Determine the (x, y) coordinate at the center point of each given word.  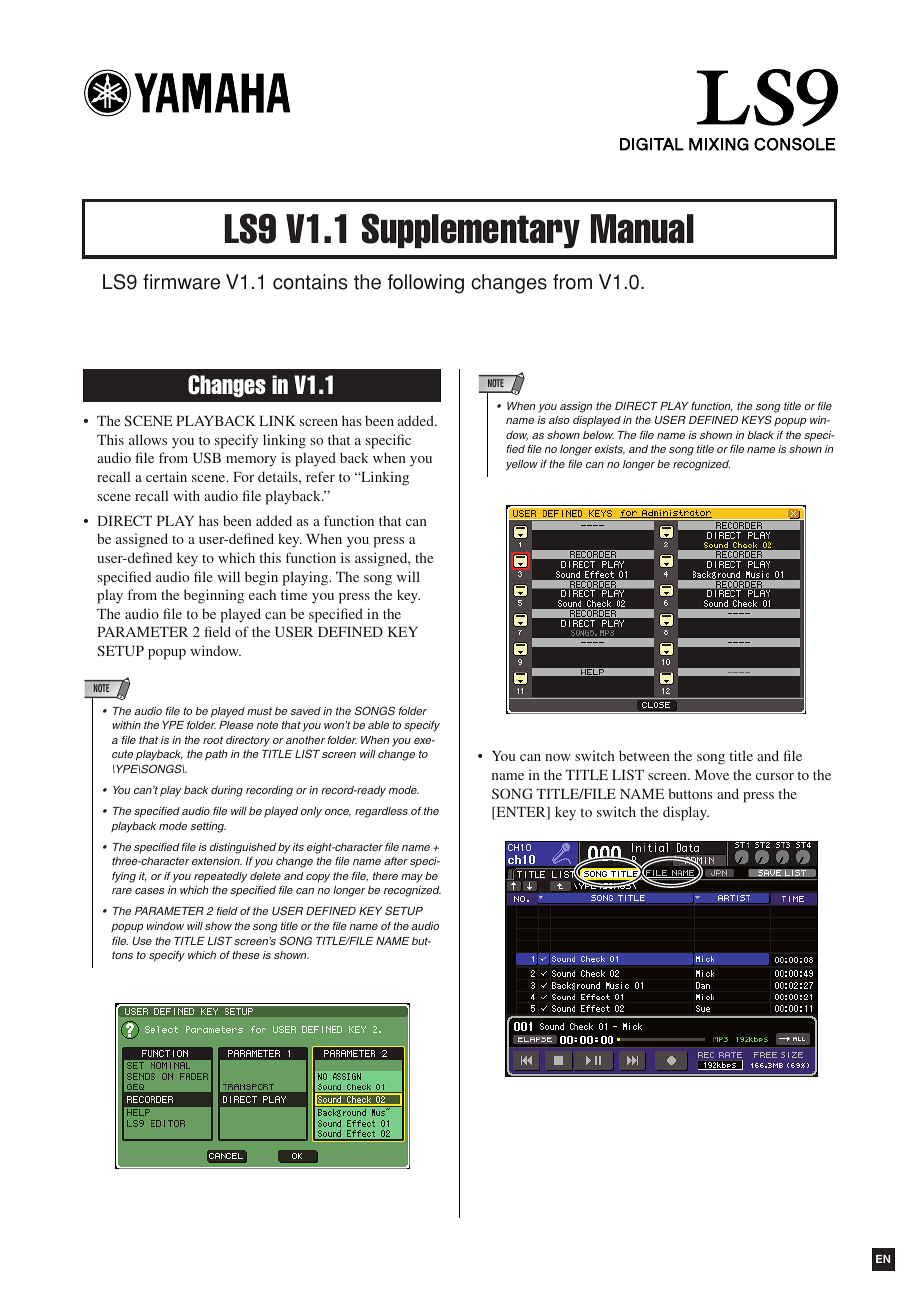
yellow (522, 465)
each (262, 594)
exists (610, 450)
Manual (642, 229)
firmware (181, 282)
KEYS (756, 419)
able (378, 725)
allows (148, 439)
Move (712, 775)
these (246, 955)
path (216, 755)
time (294, 594)
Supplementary (471, 230)
